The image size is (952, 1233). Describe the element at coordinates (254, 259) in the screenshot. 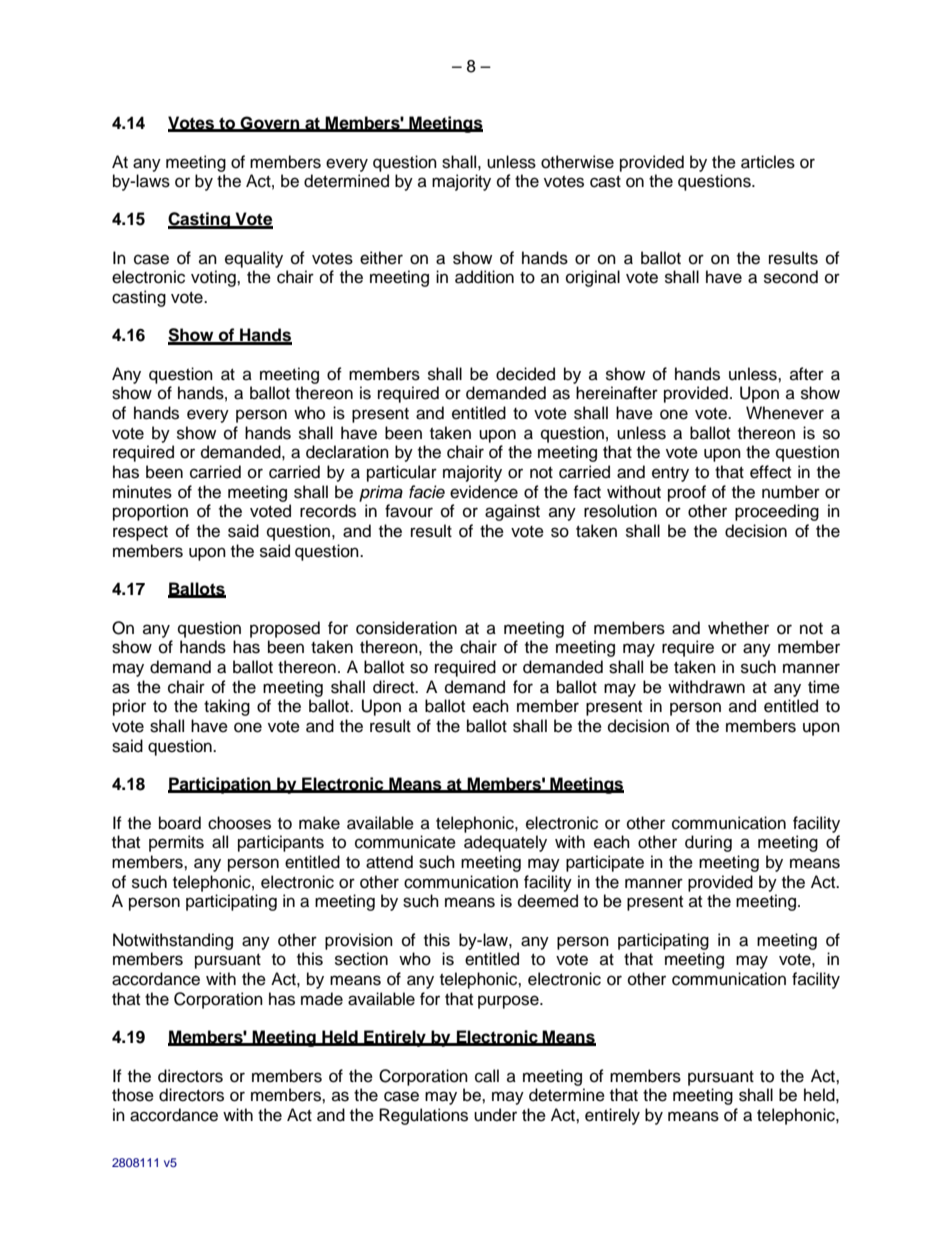

I see `equality` at that location.
